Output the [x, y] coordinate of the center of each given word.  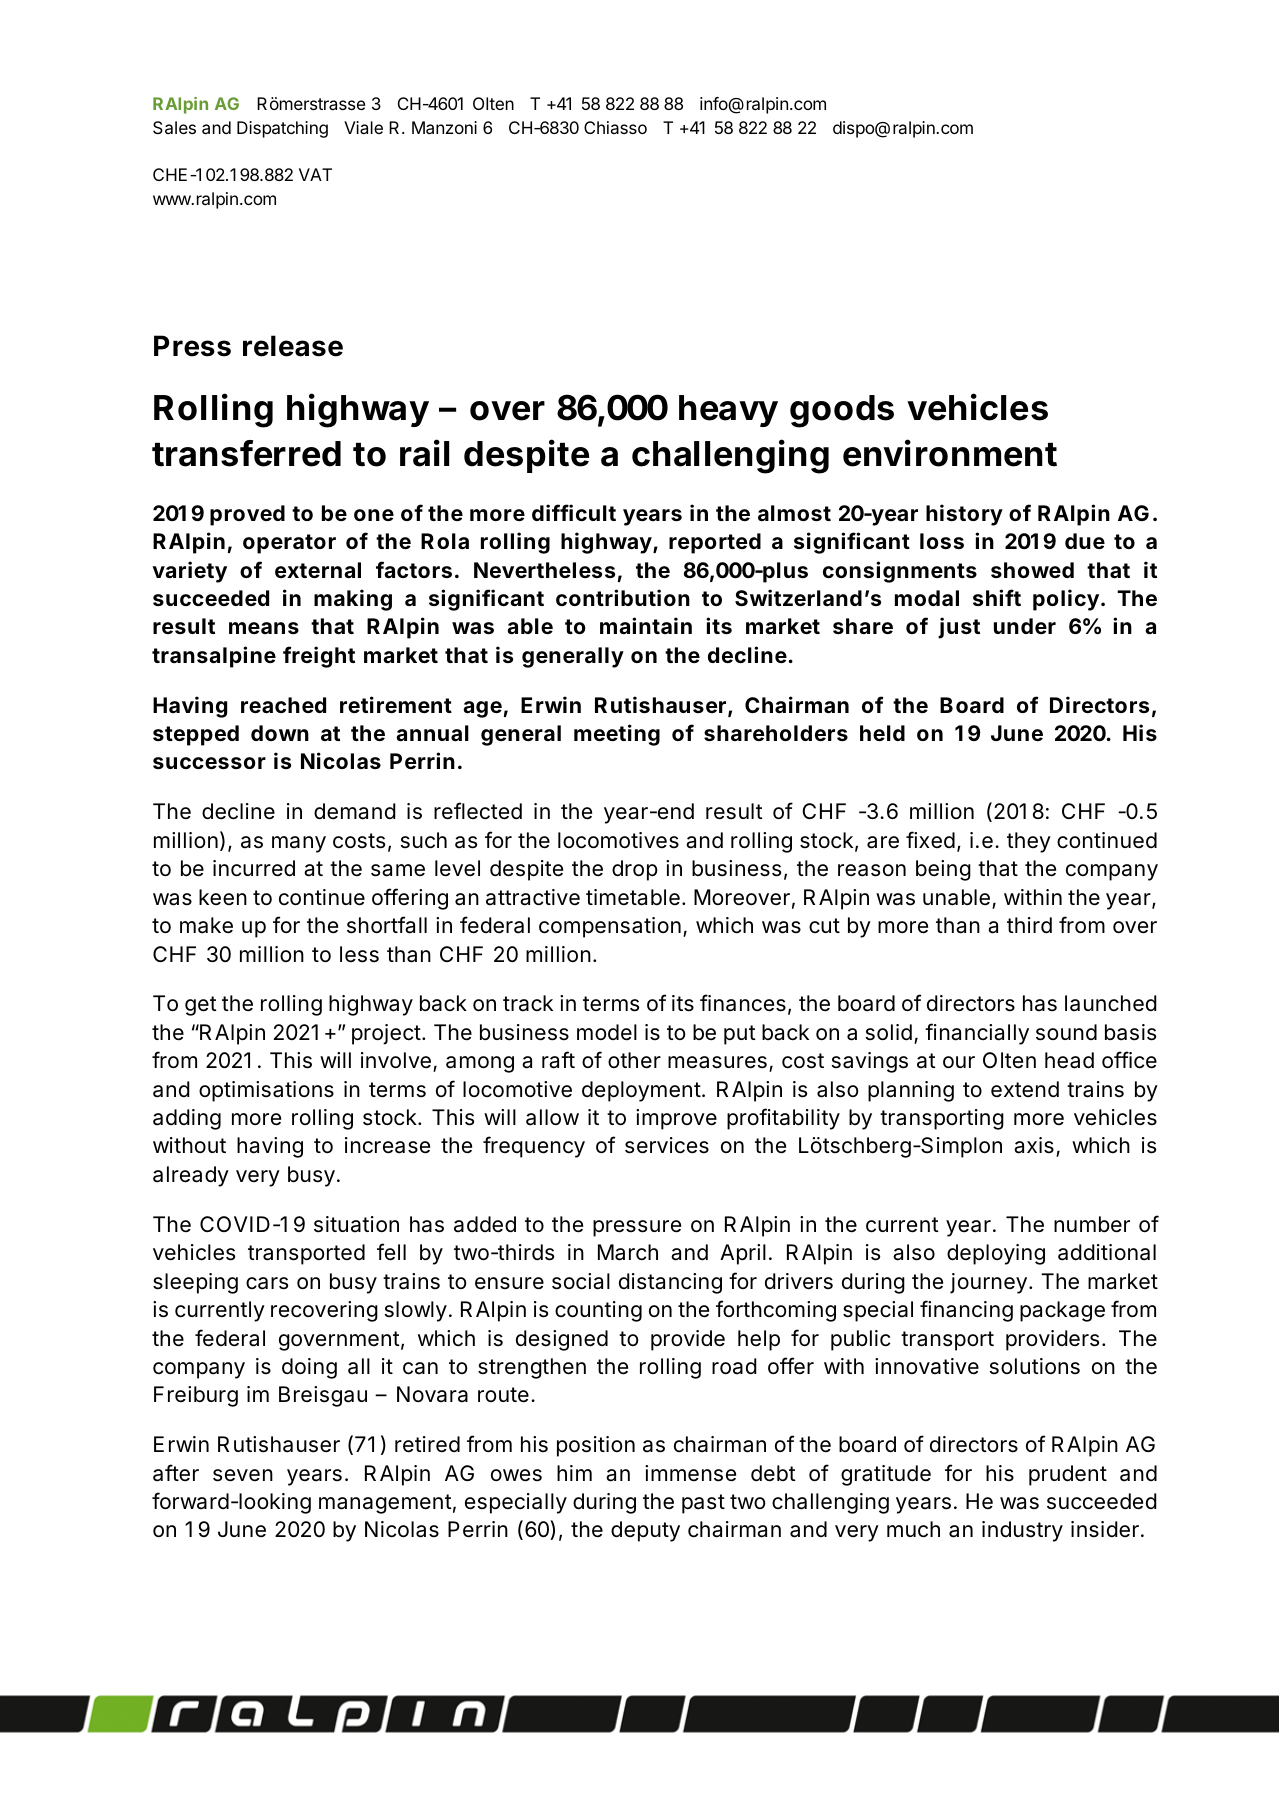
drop [635, 870]
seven [243, 1475]
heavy [728, 411]
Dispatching [282, 129]
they [1029, 842]
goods [842, 411]
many [299, 844]
